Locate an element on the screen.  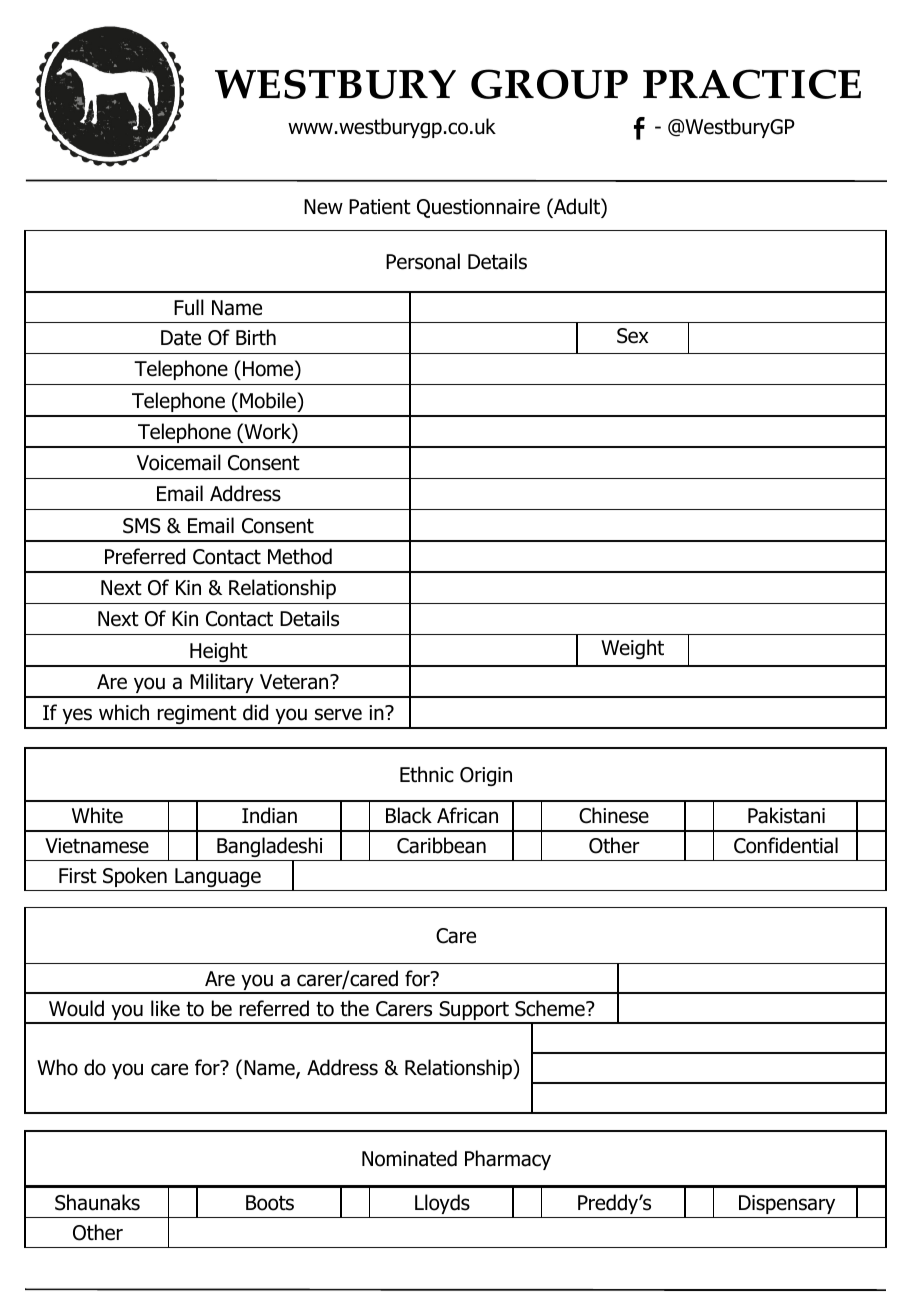
Mobile is located at coordinates (269, 400).
